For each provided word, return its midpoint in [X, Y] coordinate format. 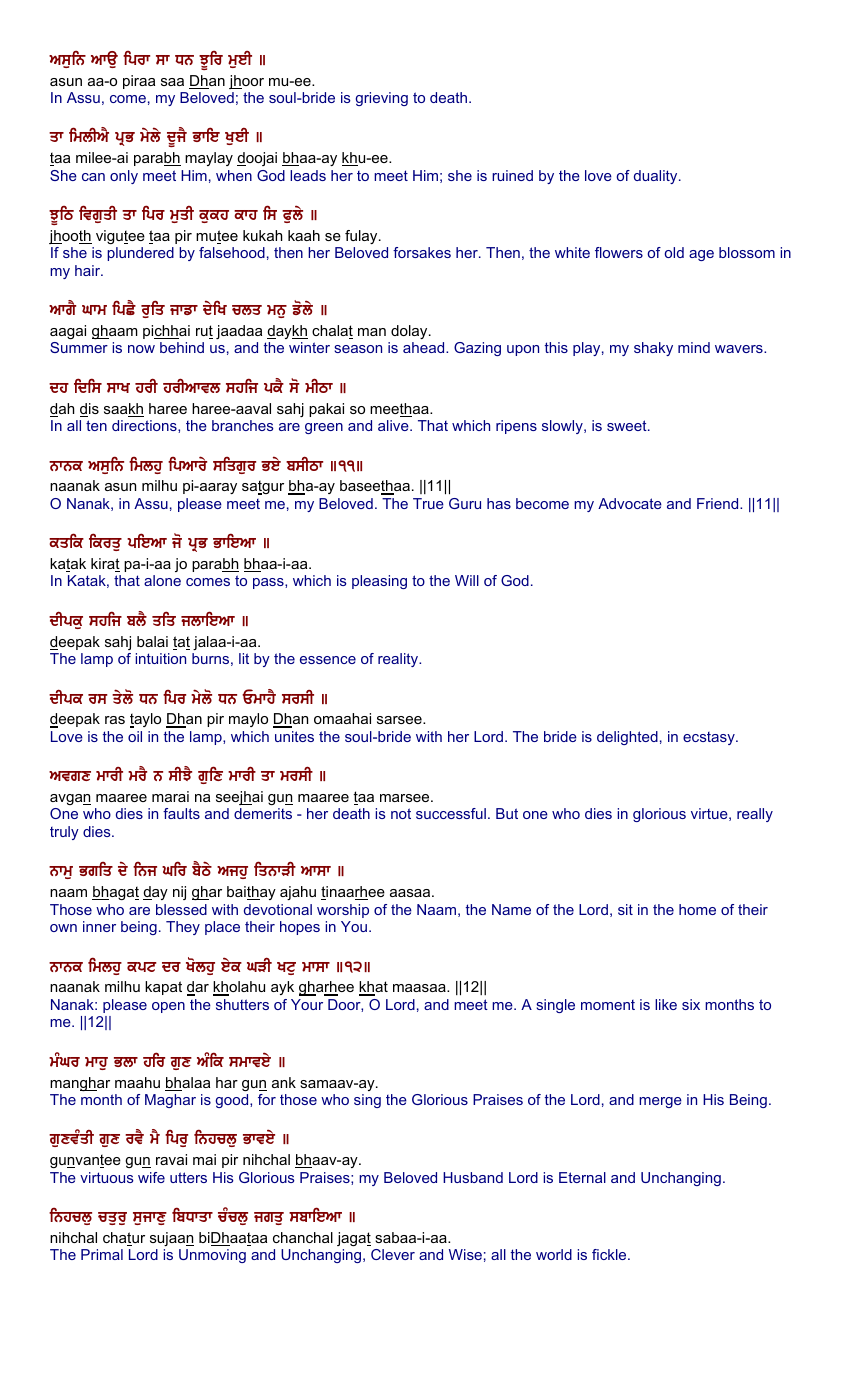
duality [657, 177]
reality [399, 660]
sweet [628, 425]
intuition [160, 658]
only [124, 177]
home [697, 909]
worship [343, 911]
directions [145, 426]
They [183, 928]
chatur [124, 1239]
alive [394, 425]
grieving [382, 99]
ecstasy [710, 738]
